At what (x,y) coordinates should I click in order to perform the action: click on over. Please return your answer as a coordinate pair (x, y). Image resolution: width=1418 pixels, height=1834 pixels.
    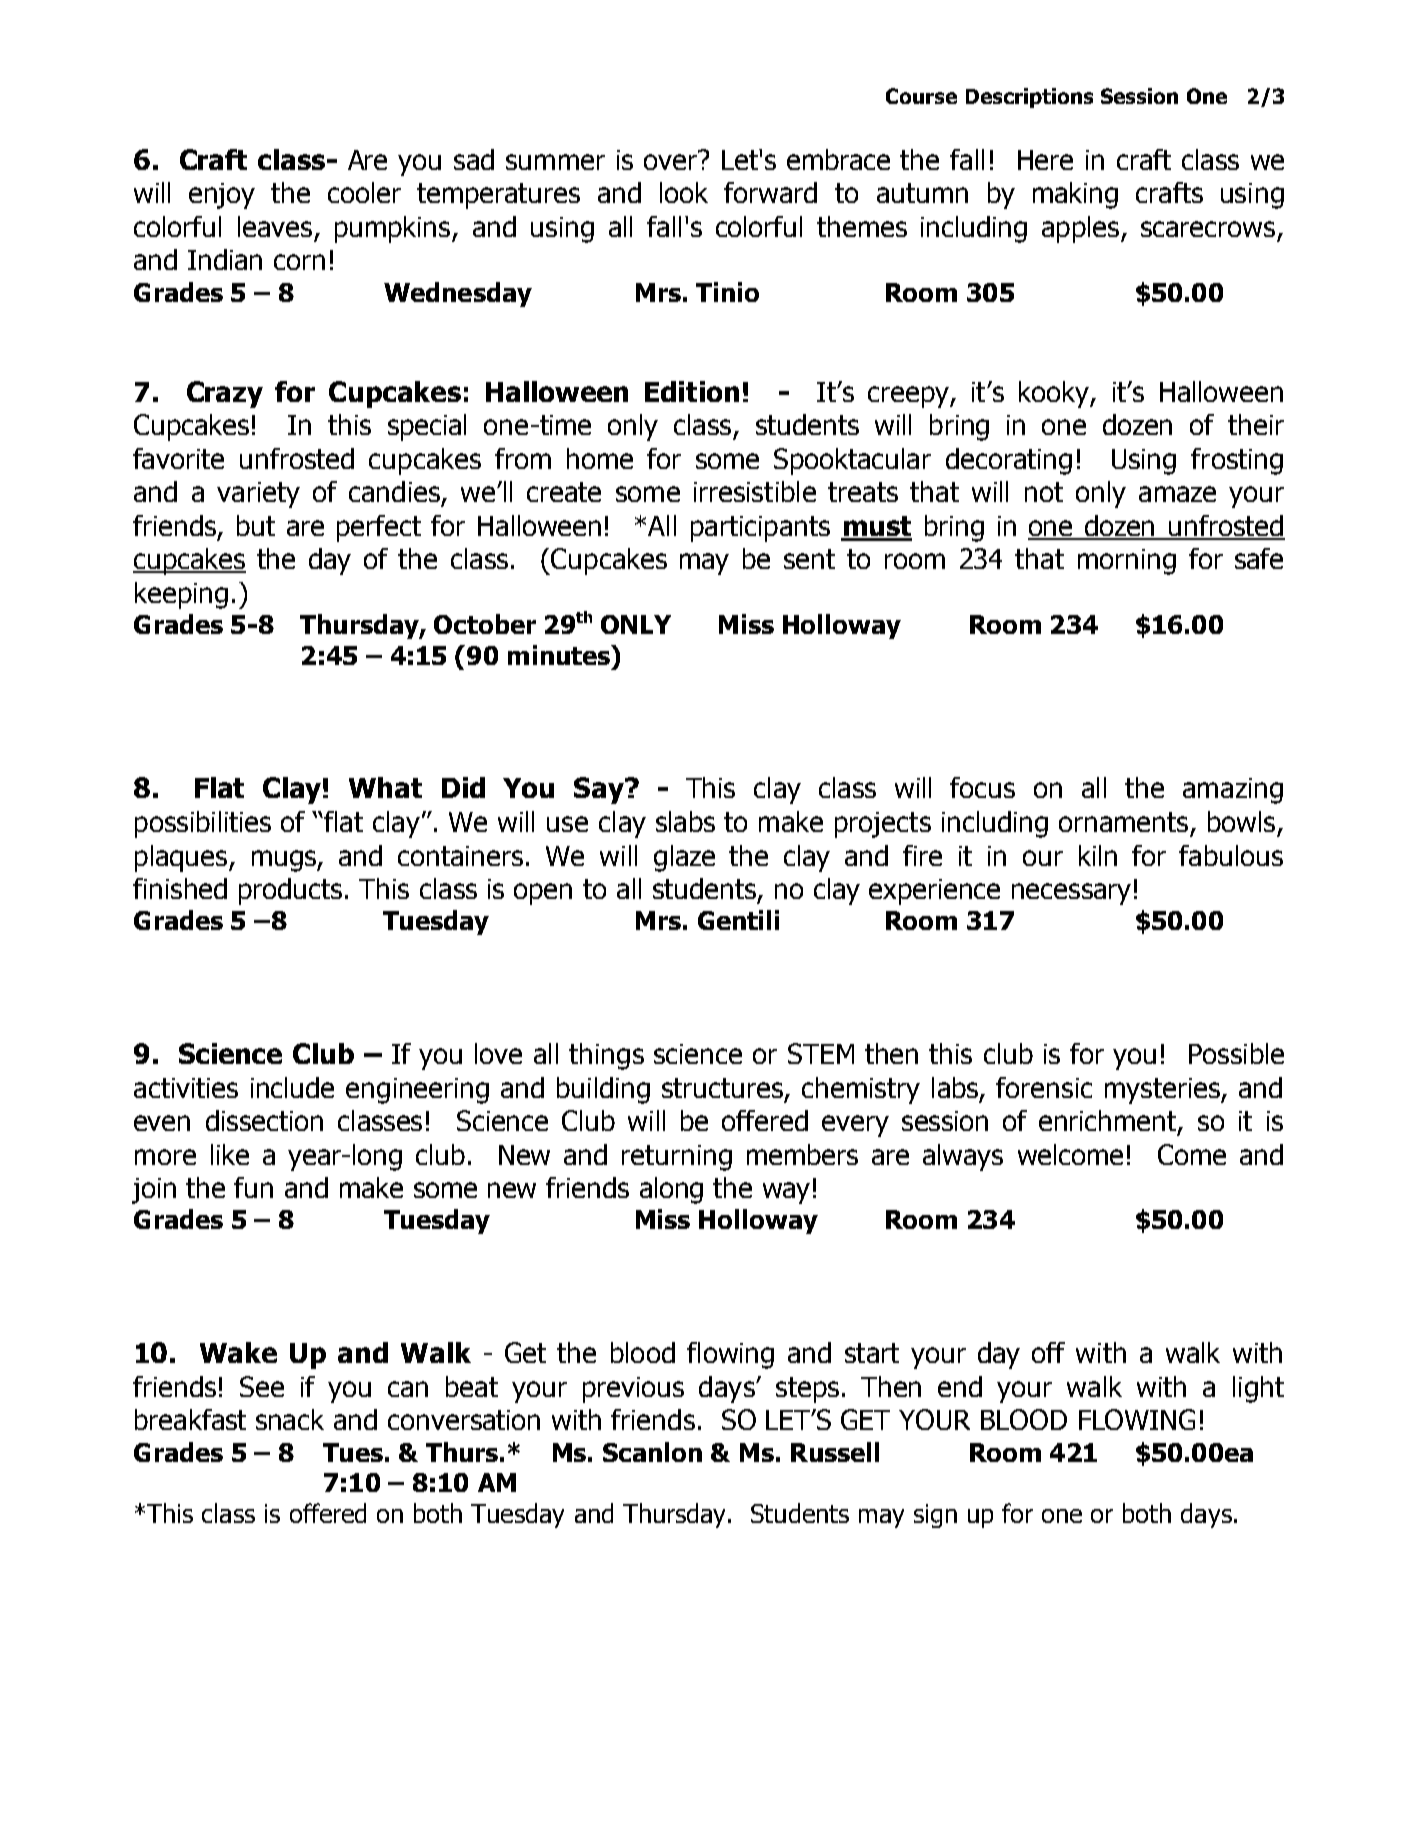
    Looking at the image, I should click on (671, 160).
